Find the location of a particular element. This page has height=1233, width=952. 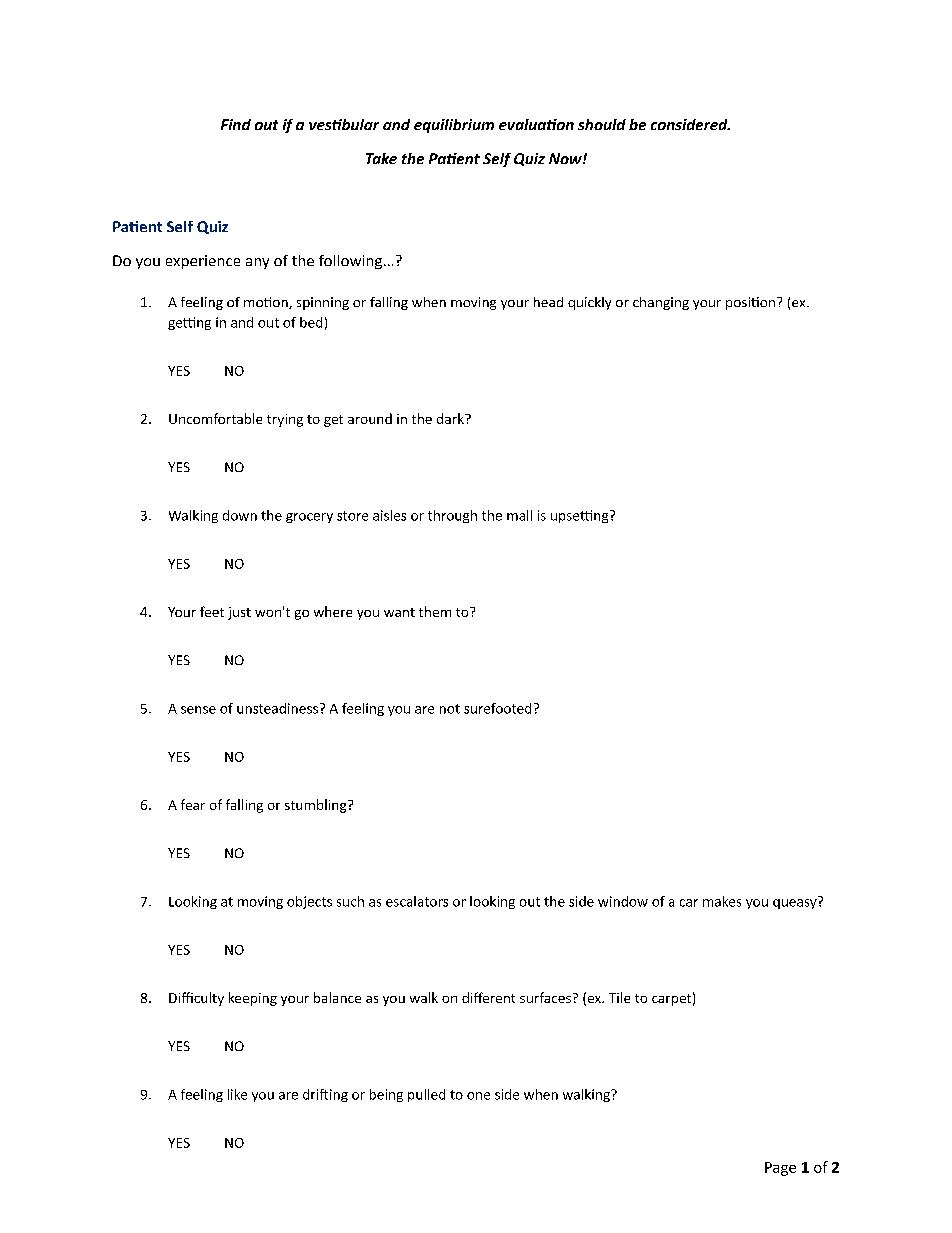

Page is located at coordinates (780, 1169).
